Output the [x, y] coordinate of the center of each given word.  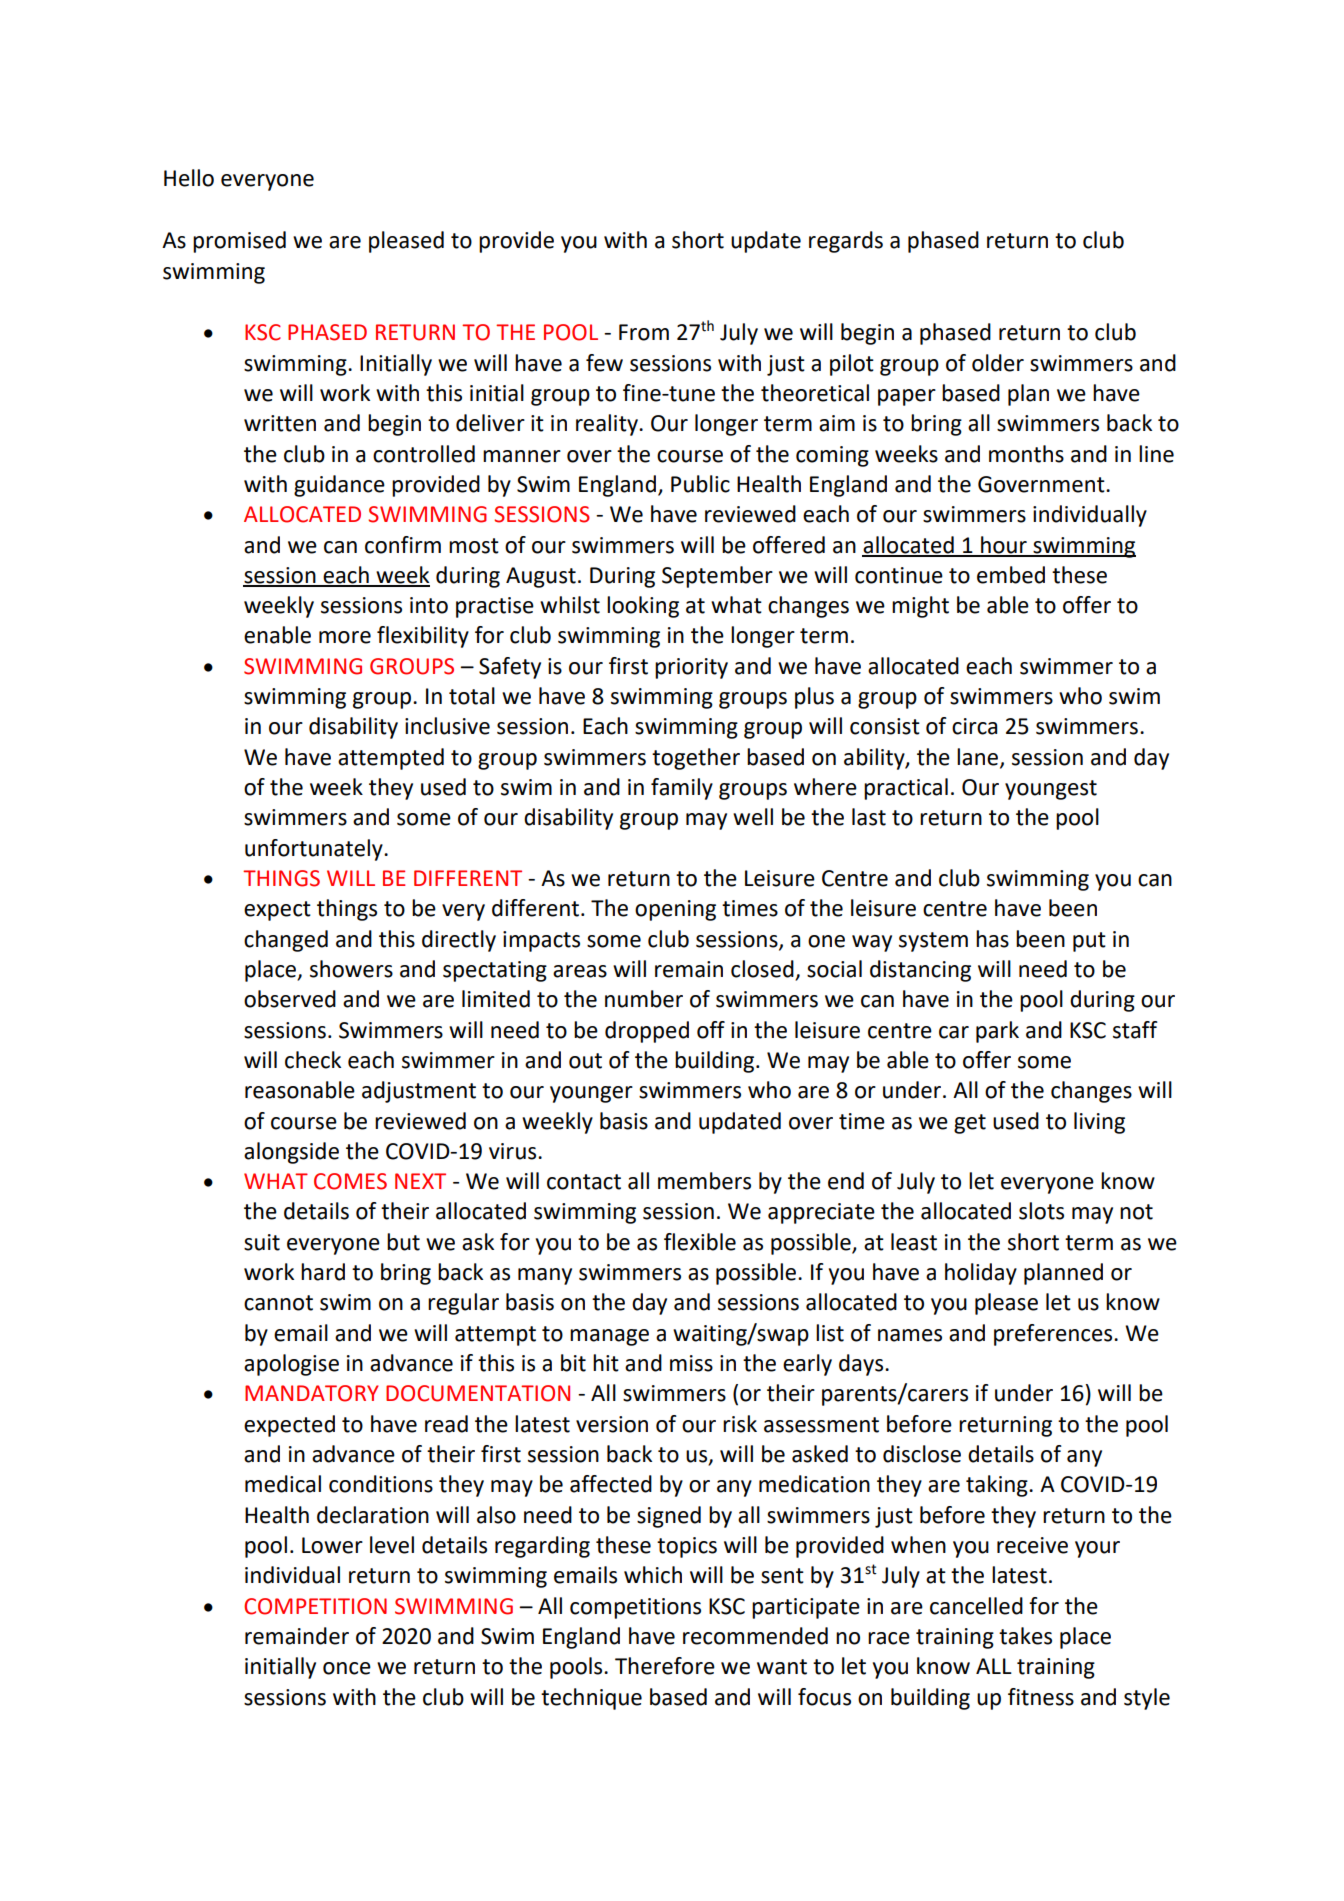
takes [1025, 1636]
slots [1041, 1211]
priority [691, 668]
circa [974, 726]
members [704, 1181]
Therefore [665, 1666]
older [998, 363]
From [644, 332]
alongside [291, 1153]
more [345, 637]
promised [239, 242]
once [347, 1668]
